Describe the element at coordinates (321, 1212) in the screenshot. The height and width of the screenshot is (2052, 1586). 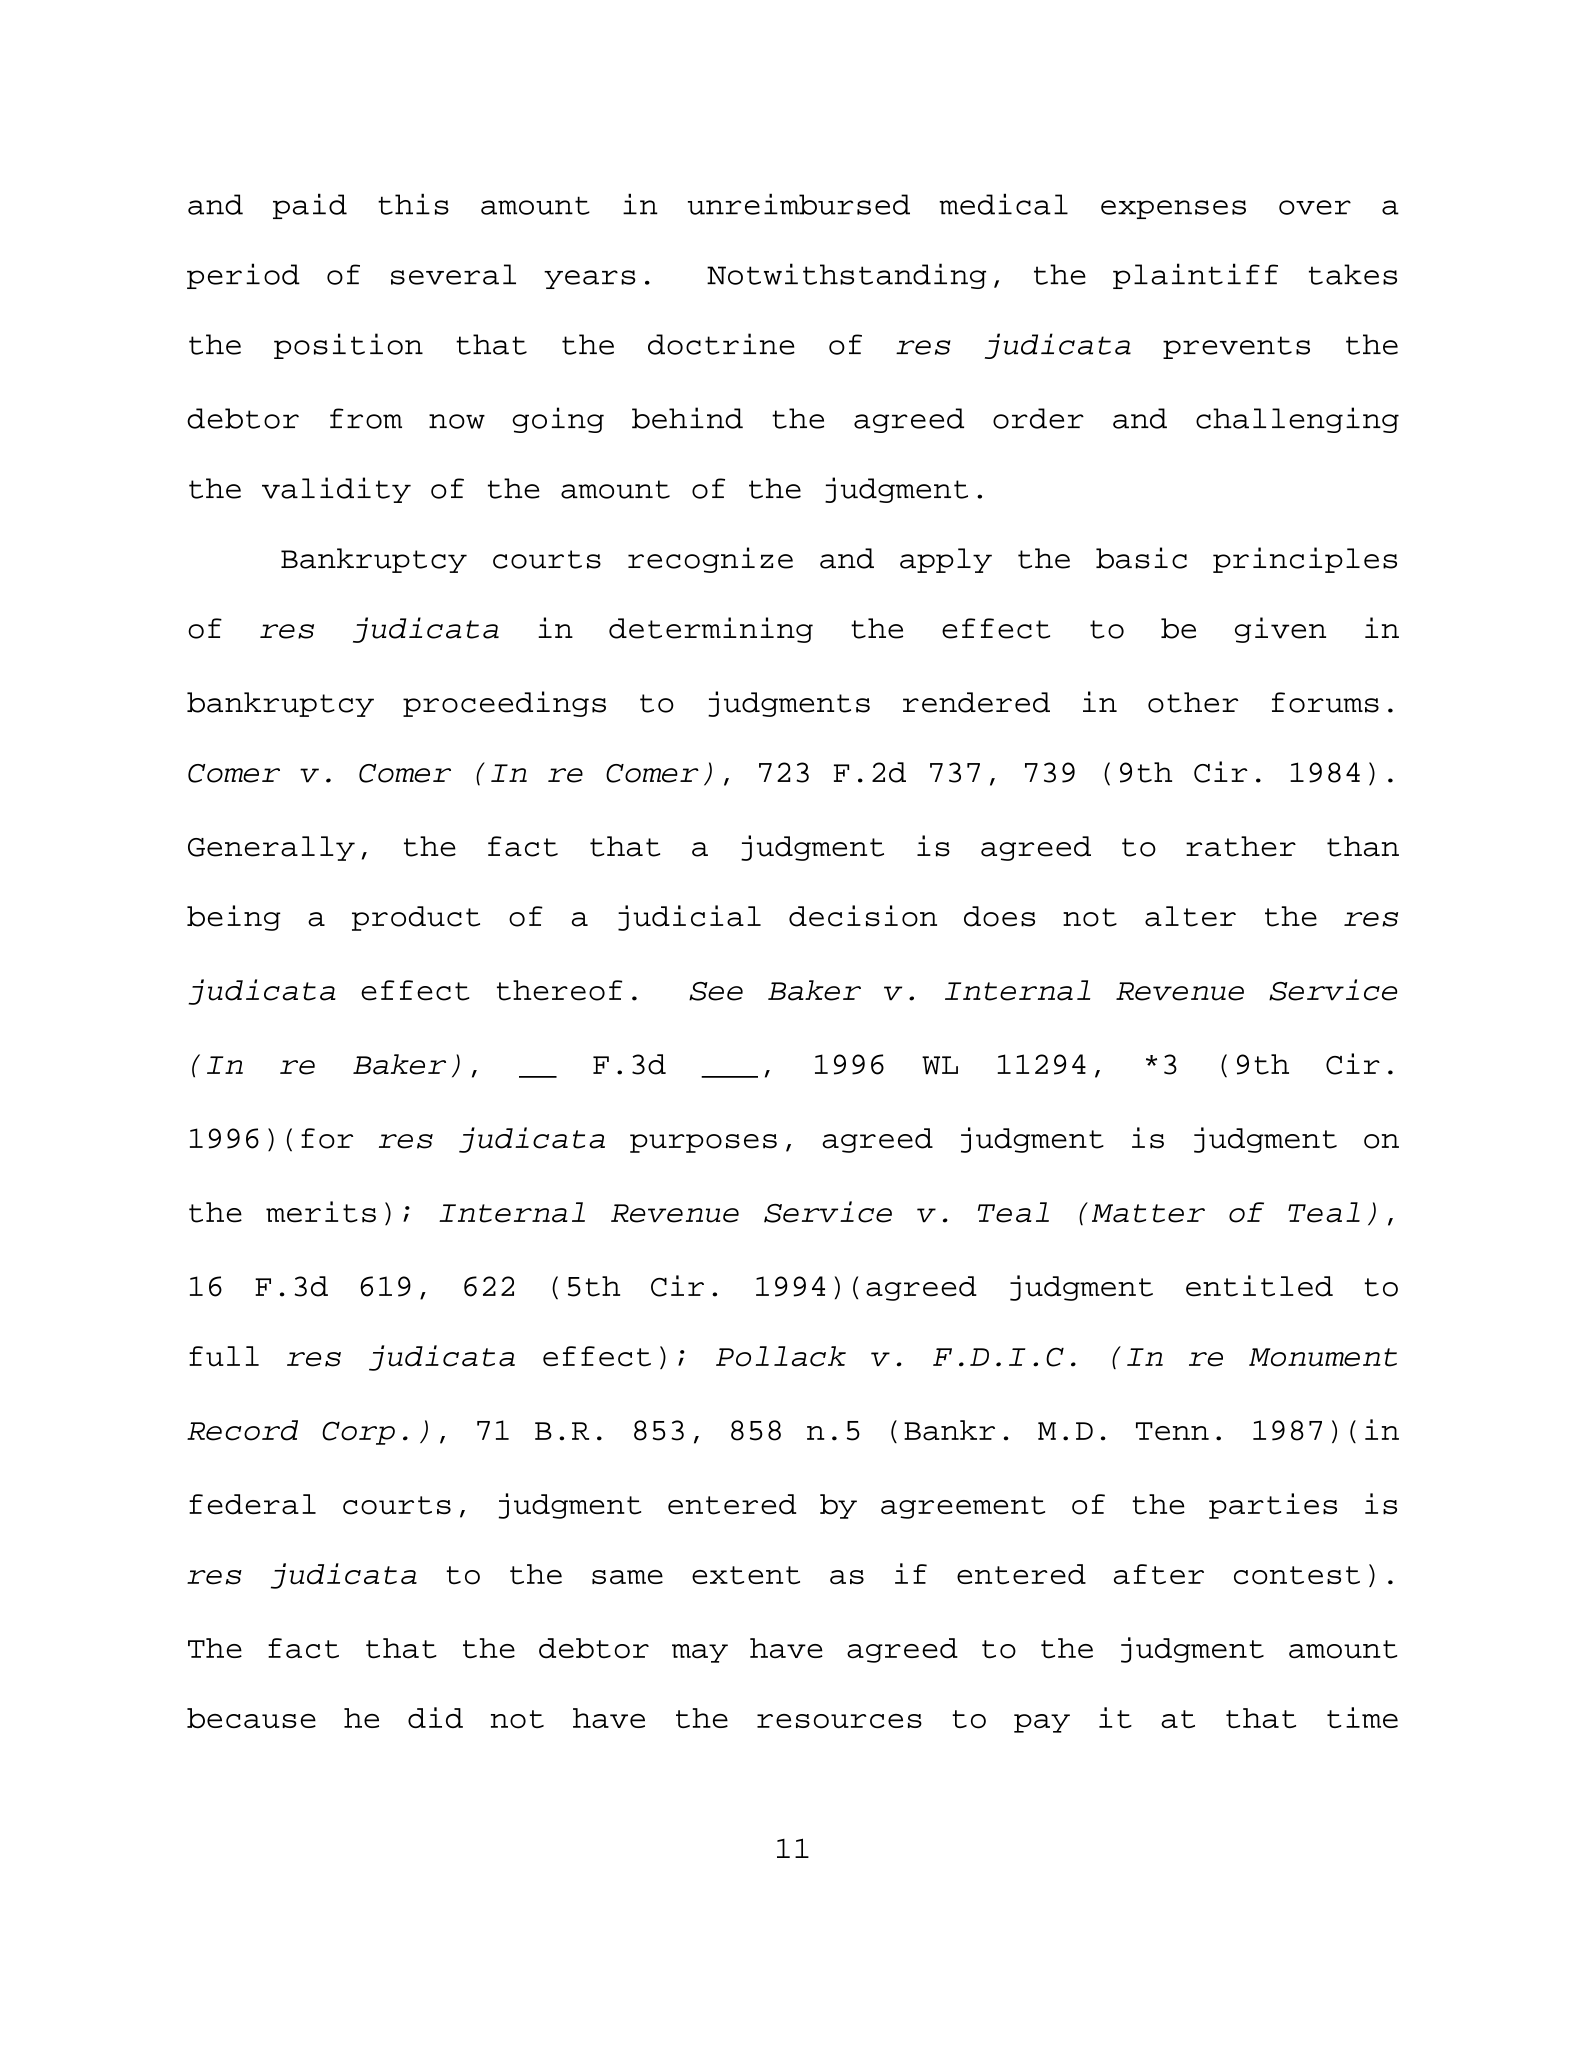
I see `merits` at that location.
